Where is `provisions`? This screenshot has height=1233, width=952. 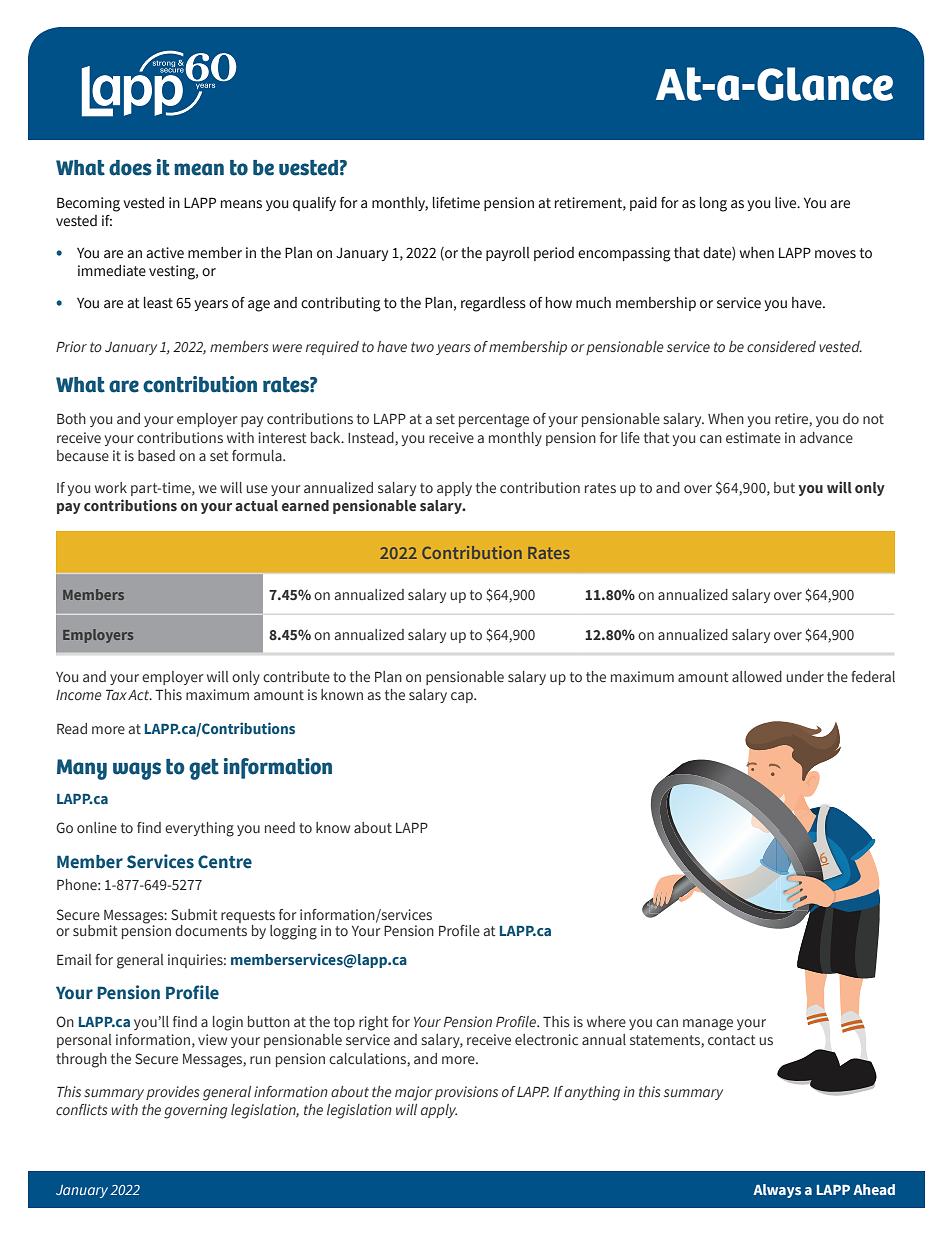
provisions is located at coordinates (466, 1093).
